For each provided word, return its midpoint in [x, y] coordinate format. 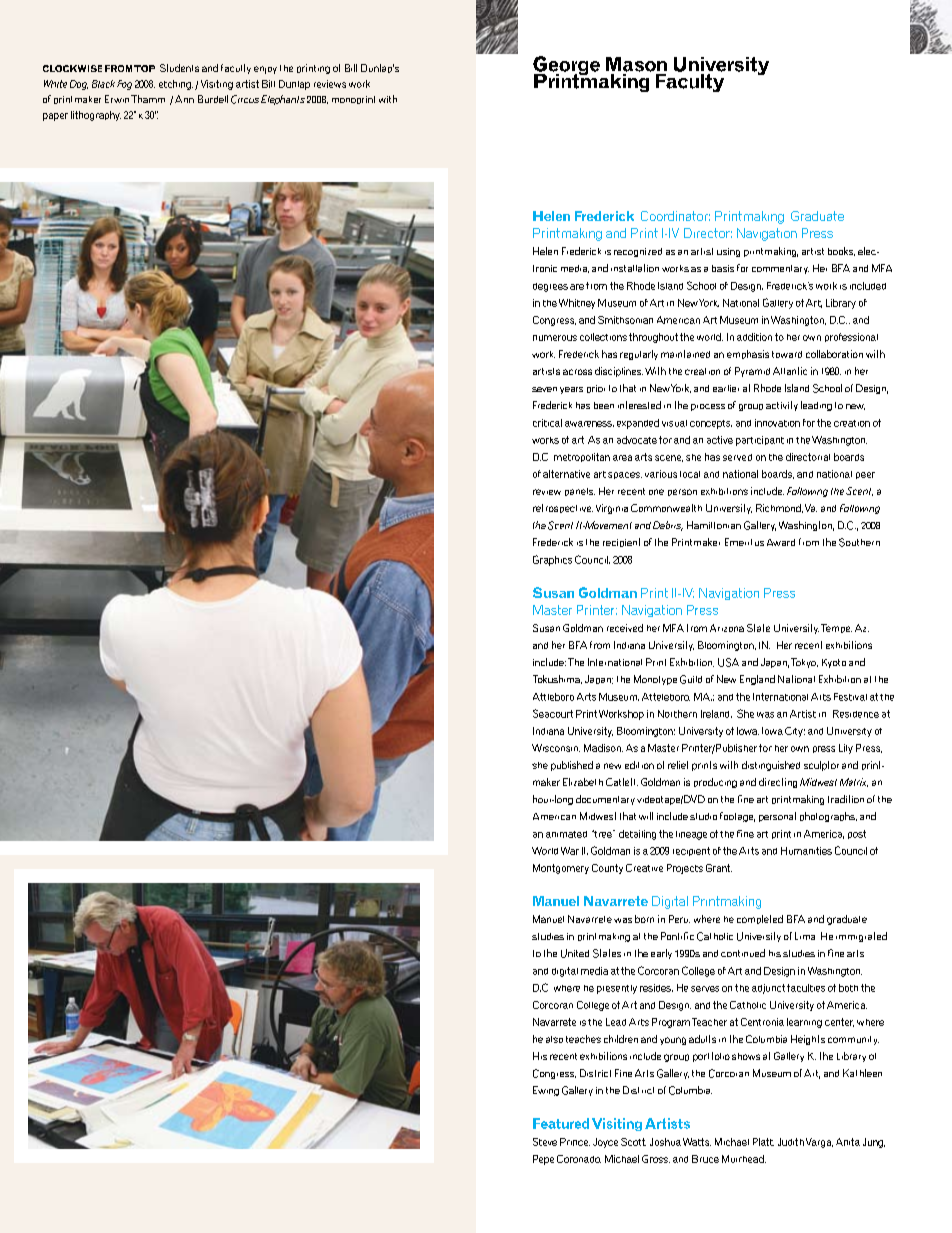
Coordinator [675, 216]
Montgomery [561, 869]
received [625, 628]
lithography [96, 116]
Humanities [806, 851]
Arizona [727, 628]
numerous [555, 338]
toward [787, 354]
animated [566, 834]
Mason [636, 64]
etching [176, 85]
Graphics [552, 560]
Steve [545, 1142]
